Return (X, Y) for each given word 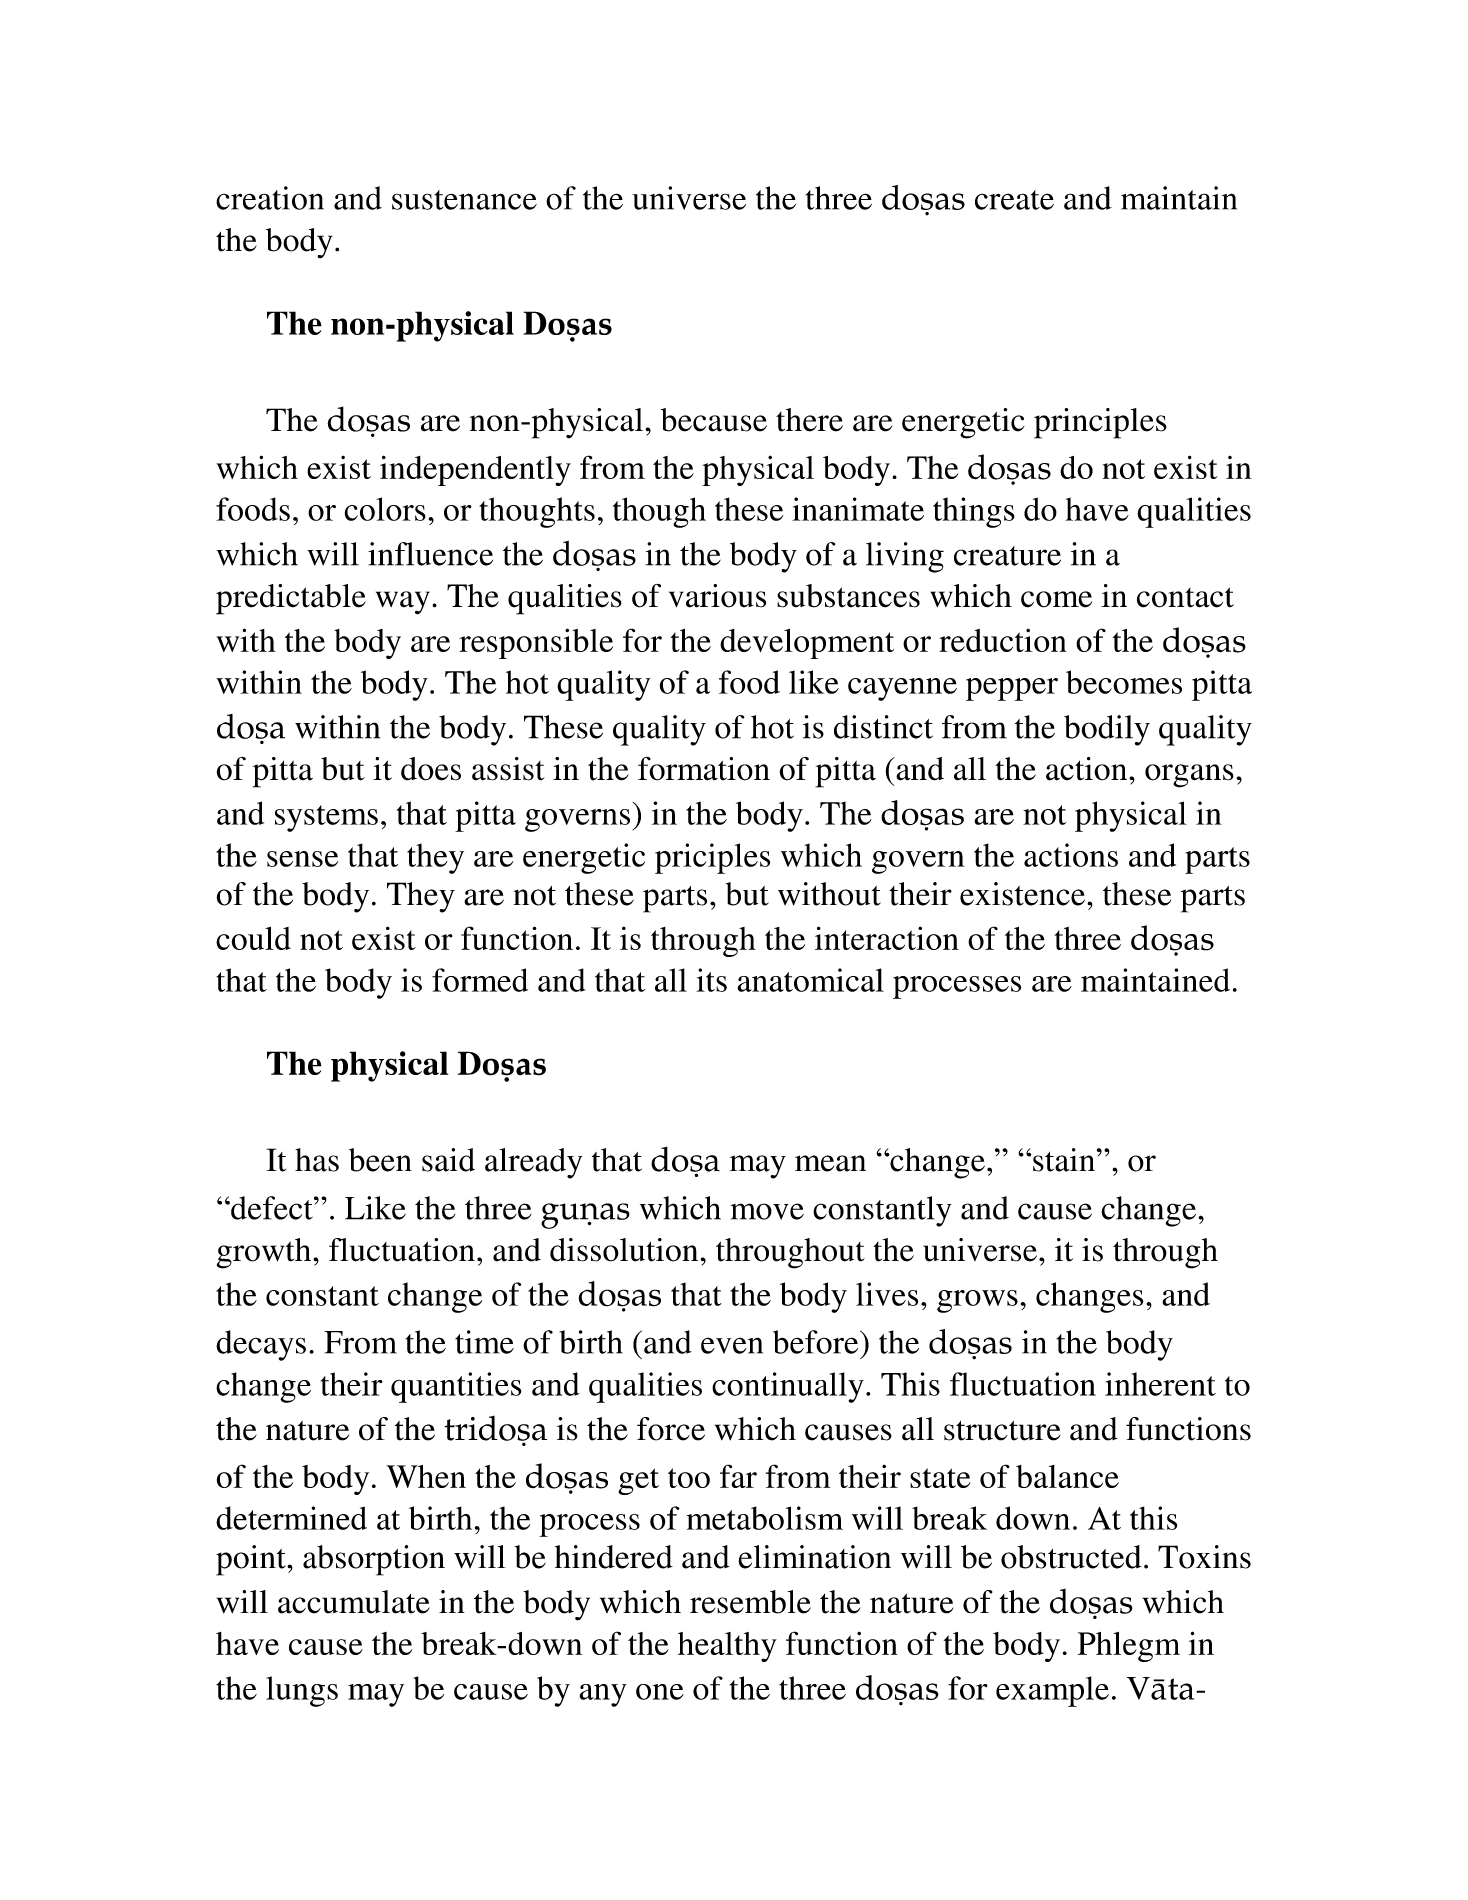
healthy (727, 1647)
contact (1185, 597)
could (253, 938)
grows (977, 1301)
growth (265, 1253)
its (711, 980)
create (1014, 200)
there (809, 420)
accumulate (354, 1602)
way (403, 603)
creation (270, 198)
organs (1189, 776)
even (732, 1345)
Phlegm (1129, 1647)
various (717, 596)
